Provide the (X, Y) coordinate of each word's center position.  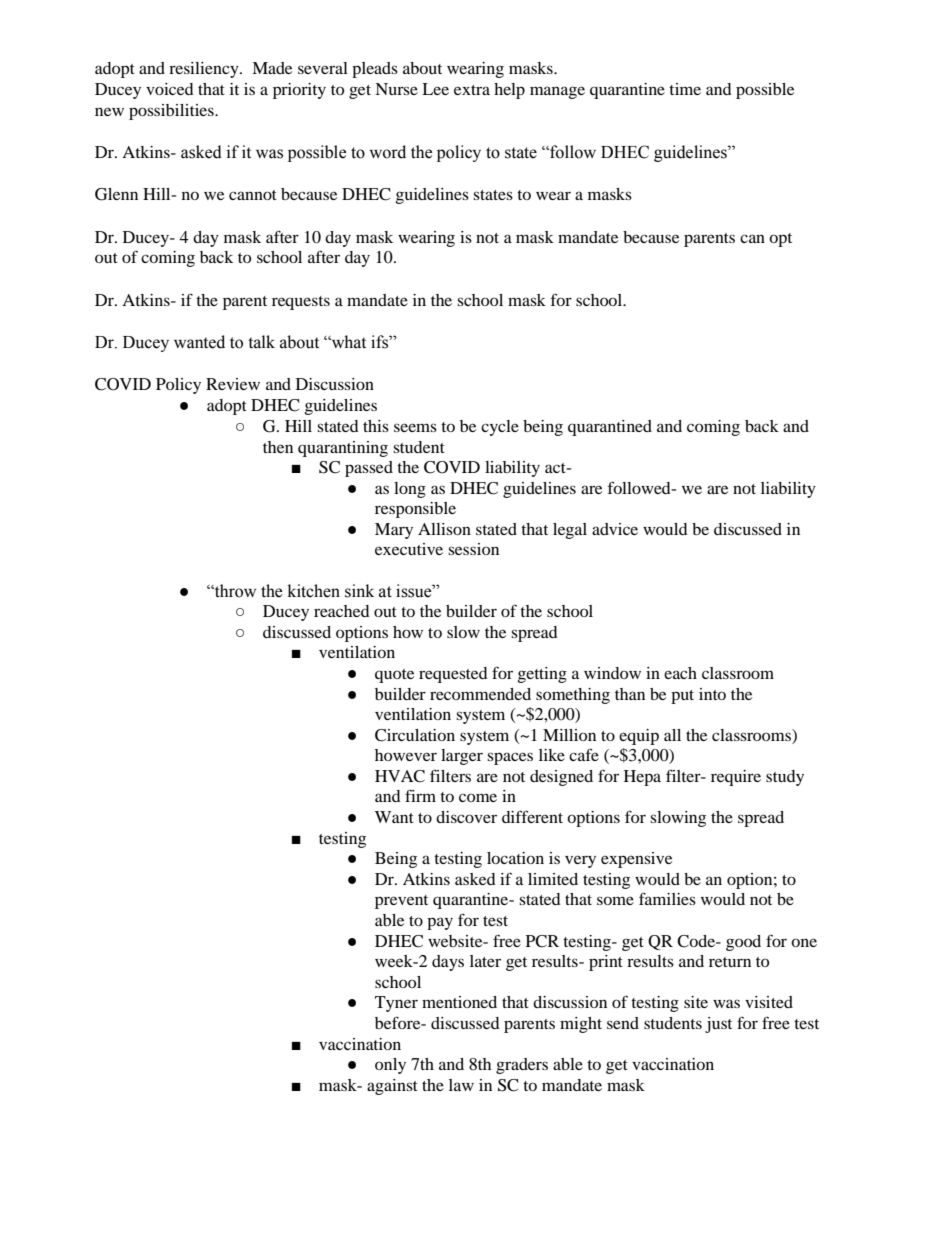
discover (466, 817)
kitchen (314, 591)
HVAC (400, 776)
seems (415, 427)
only (390, 1066)
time (685, 89)
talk (261, 342)
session (473, 549)
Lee (435, 89)
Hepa (642, 778)
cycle (500, 428)
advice (615, 529)
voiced (170, 89)
